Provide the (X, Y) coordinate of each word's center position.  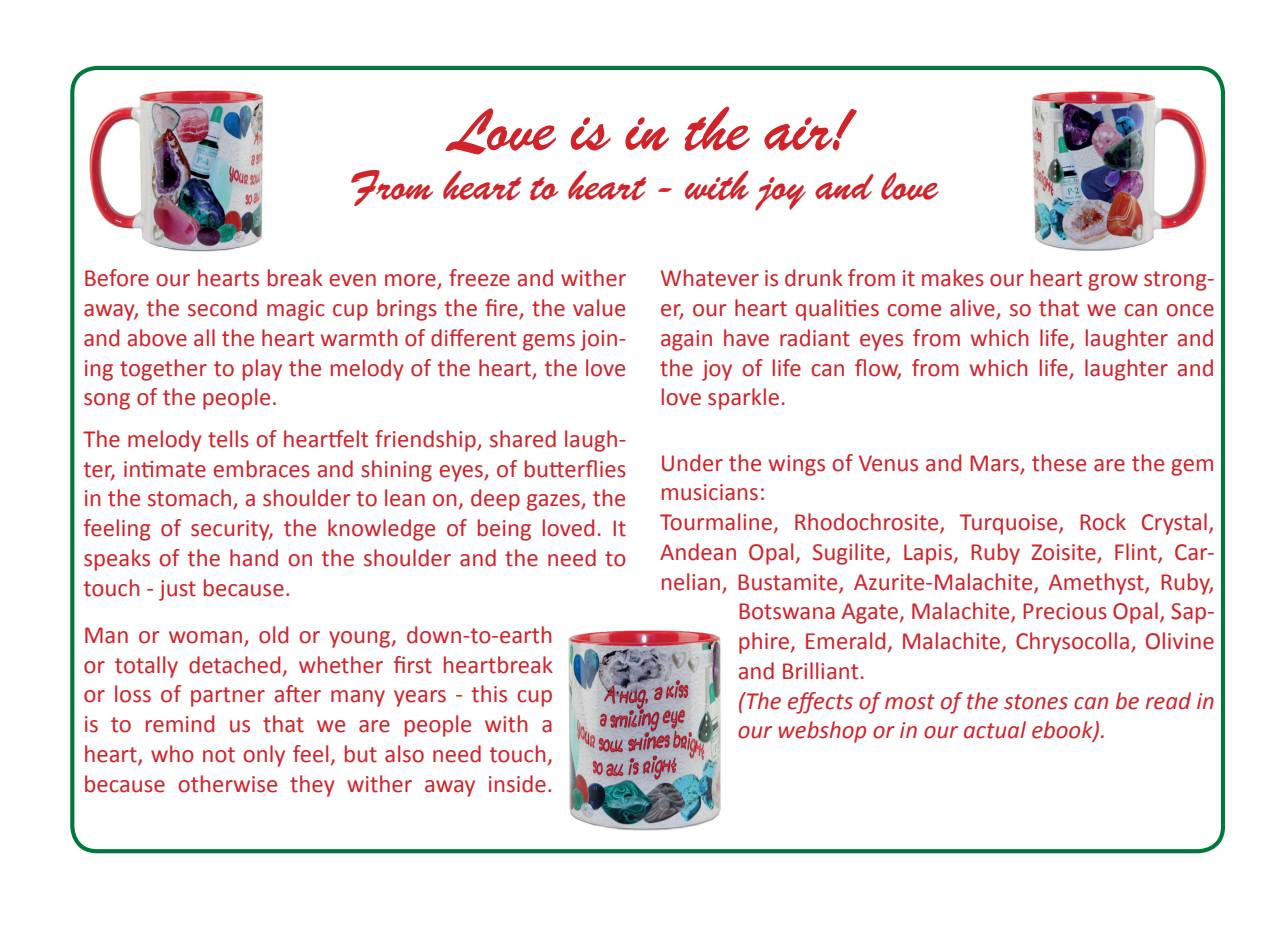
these (1059, 463)
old (273, 635)
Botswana (787, 611)
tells (228, 439)
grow (1113, 282)
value (599, 308)
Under (692, 463)
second (222, 308)
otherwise (227, 784)
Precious (1065, 611)
